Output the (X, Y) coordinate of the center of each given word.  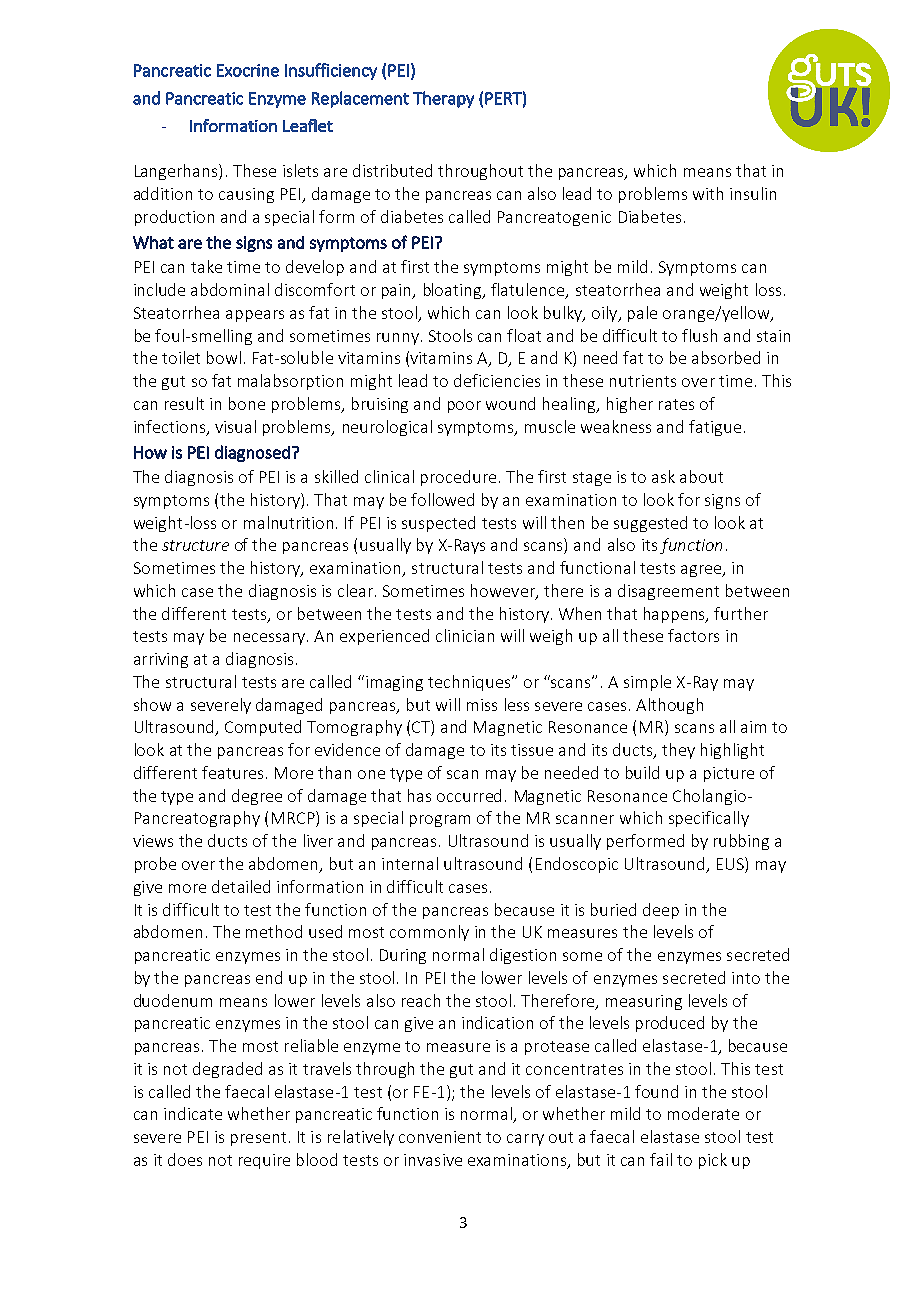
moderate (703, 1113)
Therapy (443, 99)
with (708, 193)
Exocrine (248, 70)
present (258, 1139)
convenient (440, 1137)
